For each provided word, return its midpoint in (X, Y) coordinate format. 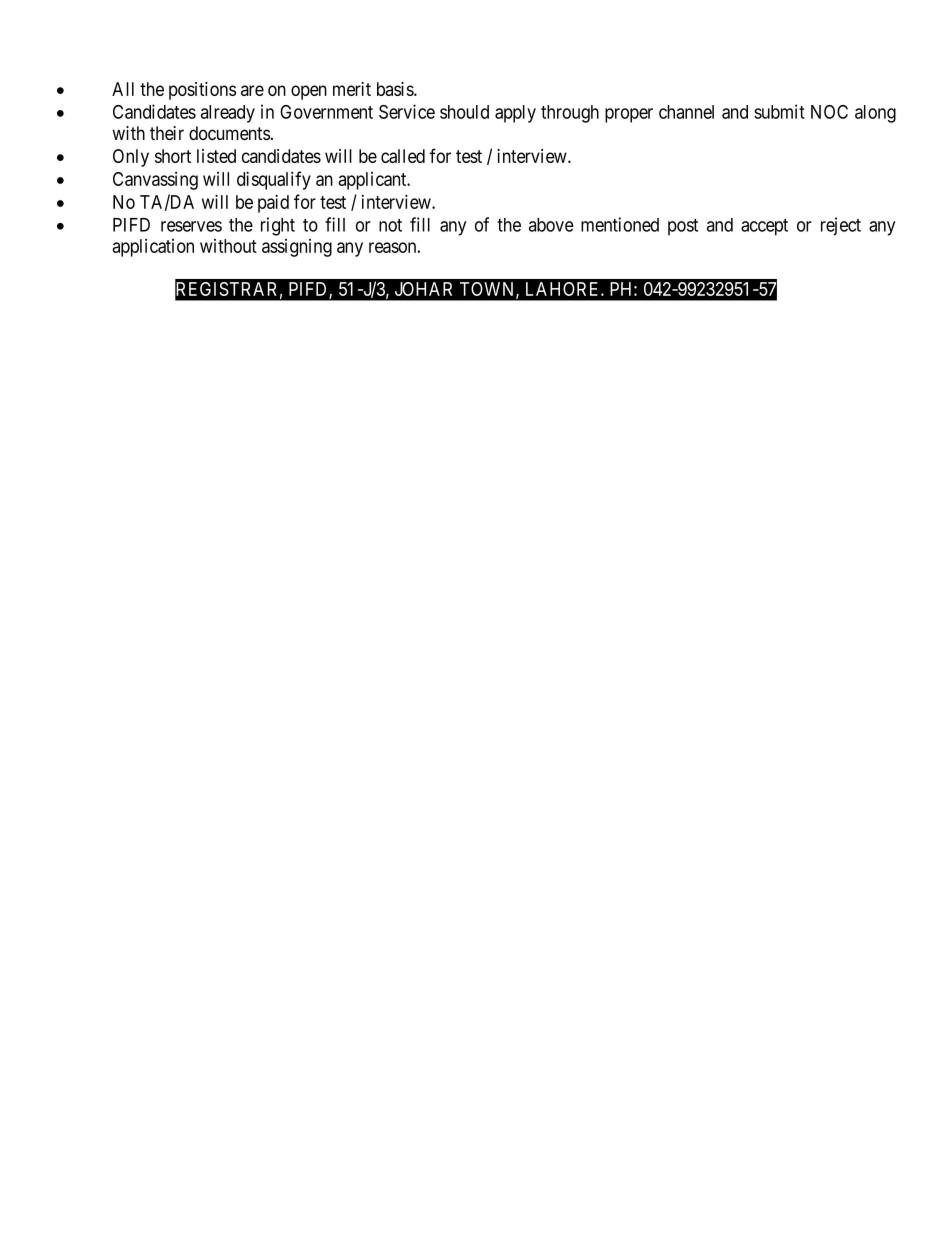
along (875, 114)
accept (764, 227)
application (153, 248)
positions (202, 91)
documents (229, 133)
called (403, 156)
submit (779, 111)
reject (841, 226)
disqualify (274, 180)
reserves (191, 226)
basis (396, 89)
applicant (373, 181)
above (551, 225)
